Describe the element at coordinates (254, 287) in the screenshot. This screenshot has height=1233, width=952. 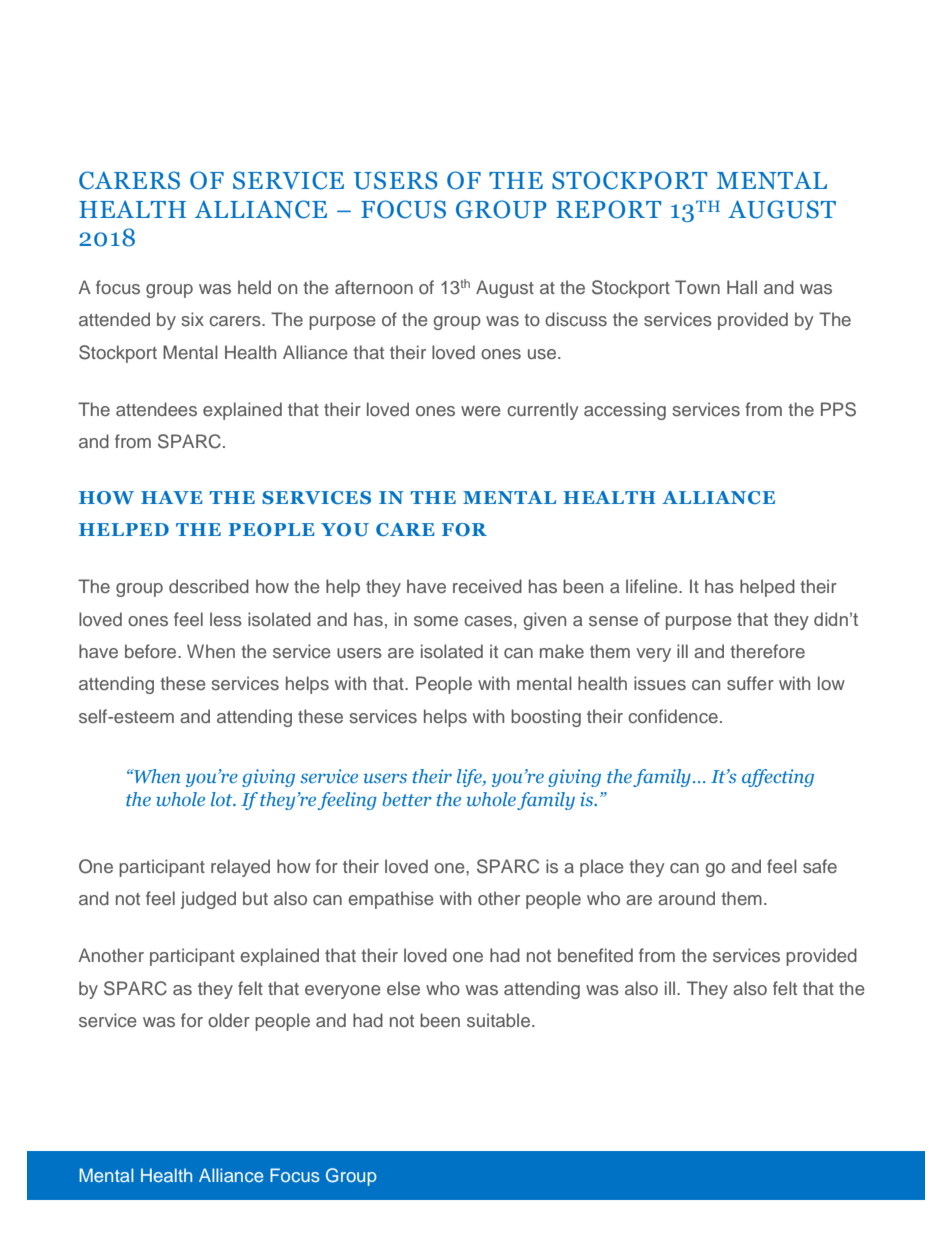
I see `held` at that location.
